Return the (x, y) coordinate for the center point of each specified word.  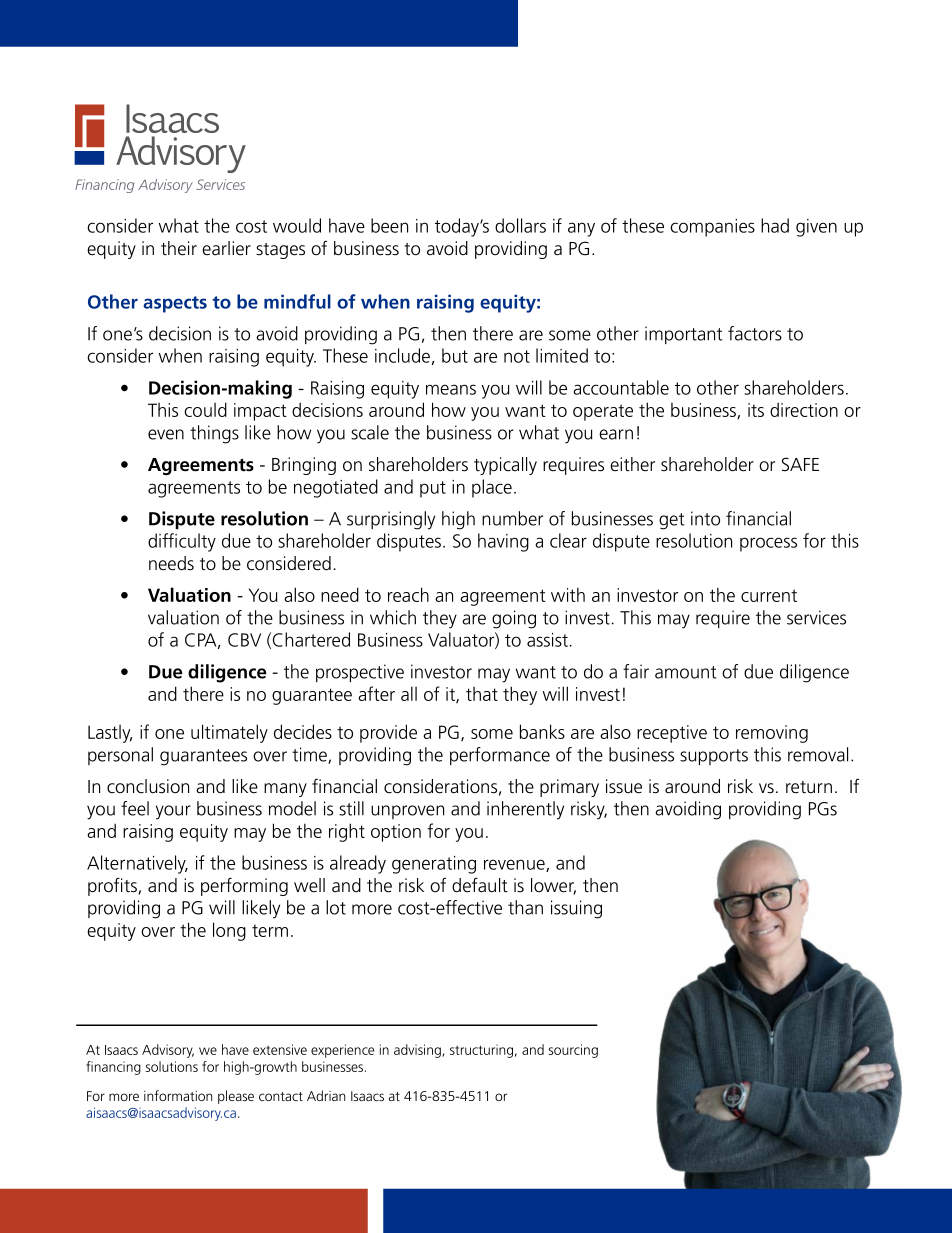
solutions (172, 1066)
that (482, 694)
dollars (520, 225)
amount (686, 672)
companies (712, 228)
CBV (244, 640)
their (179, 248)
